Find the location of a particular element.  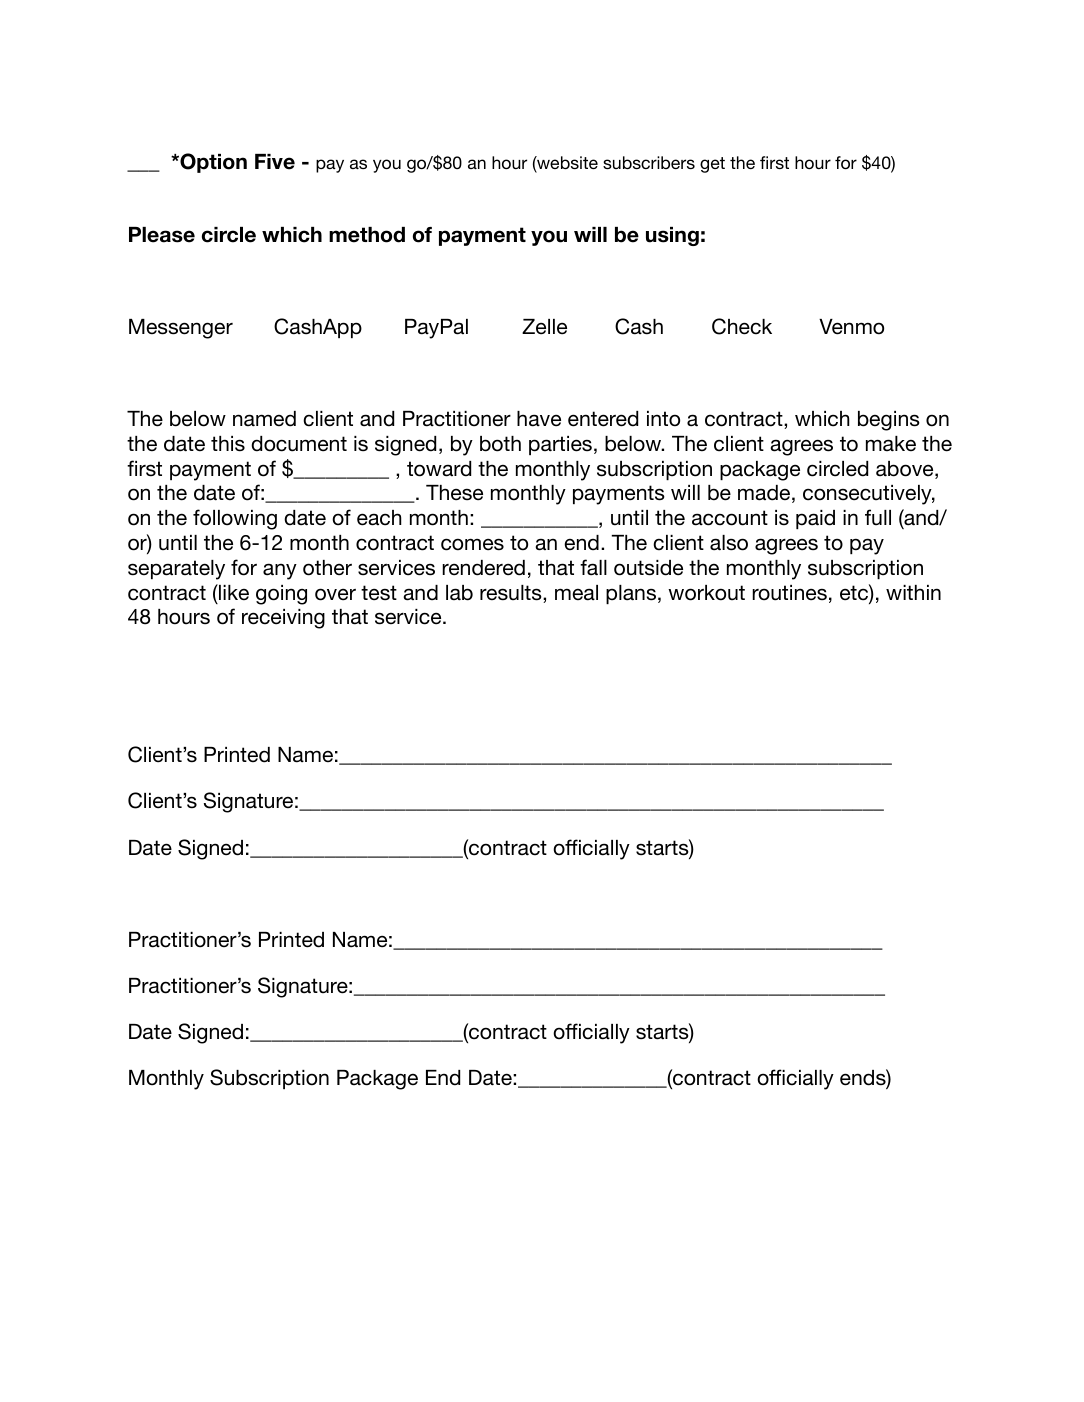

this is located at coordinates (228, 444).
